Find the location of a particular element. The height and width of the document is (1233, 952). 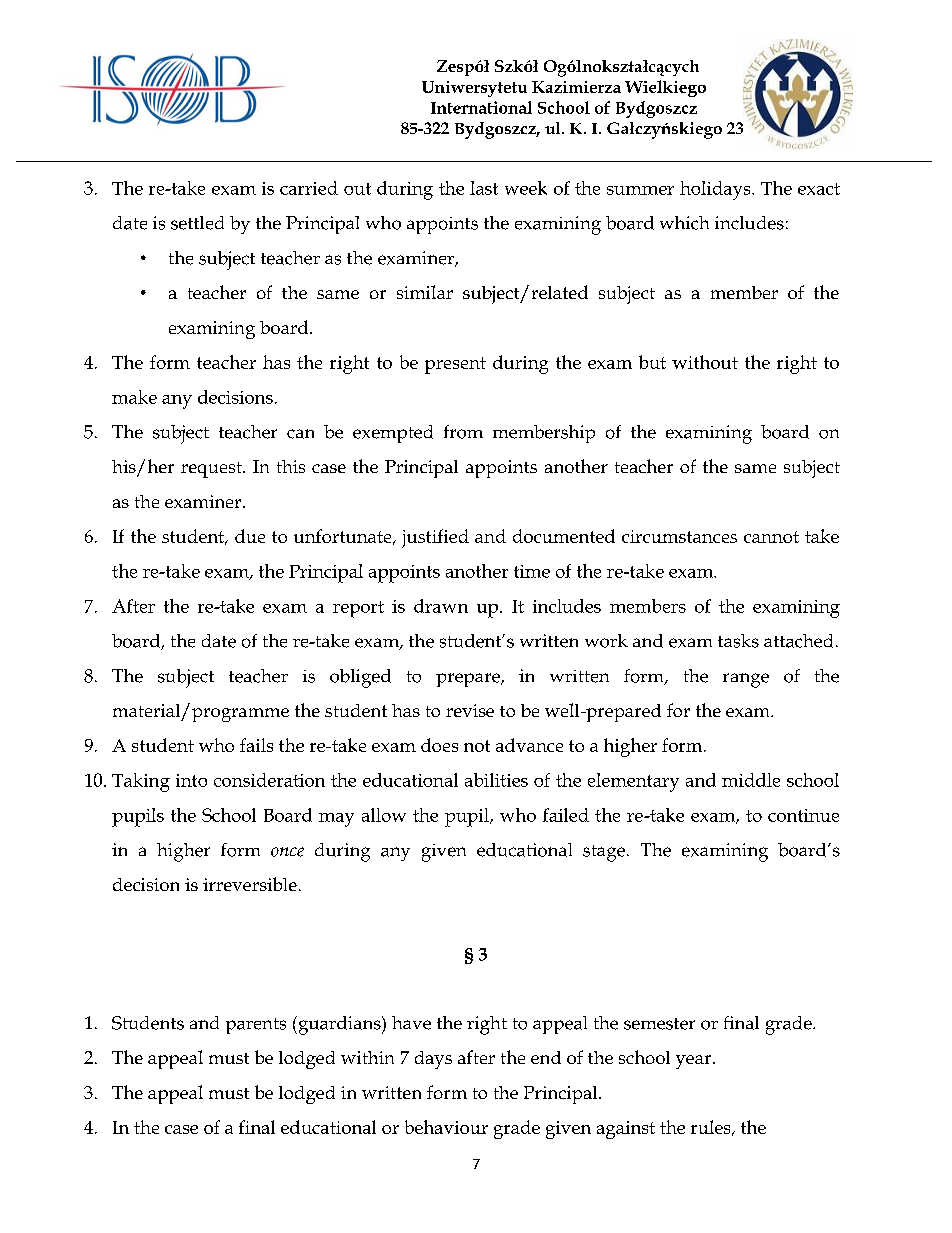

revise is located at coordinates (470, 710).
